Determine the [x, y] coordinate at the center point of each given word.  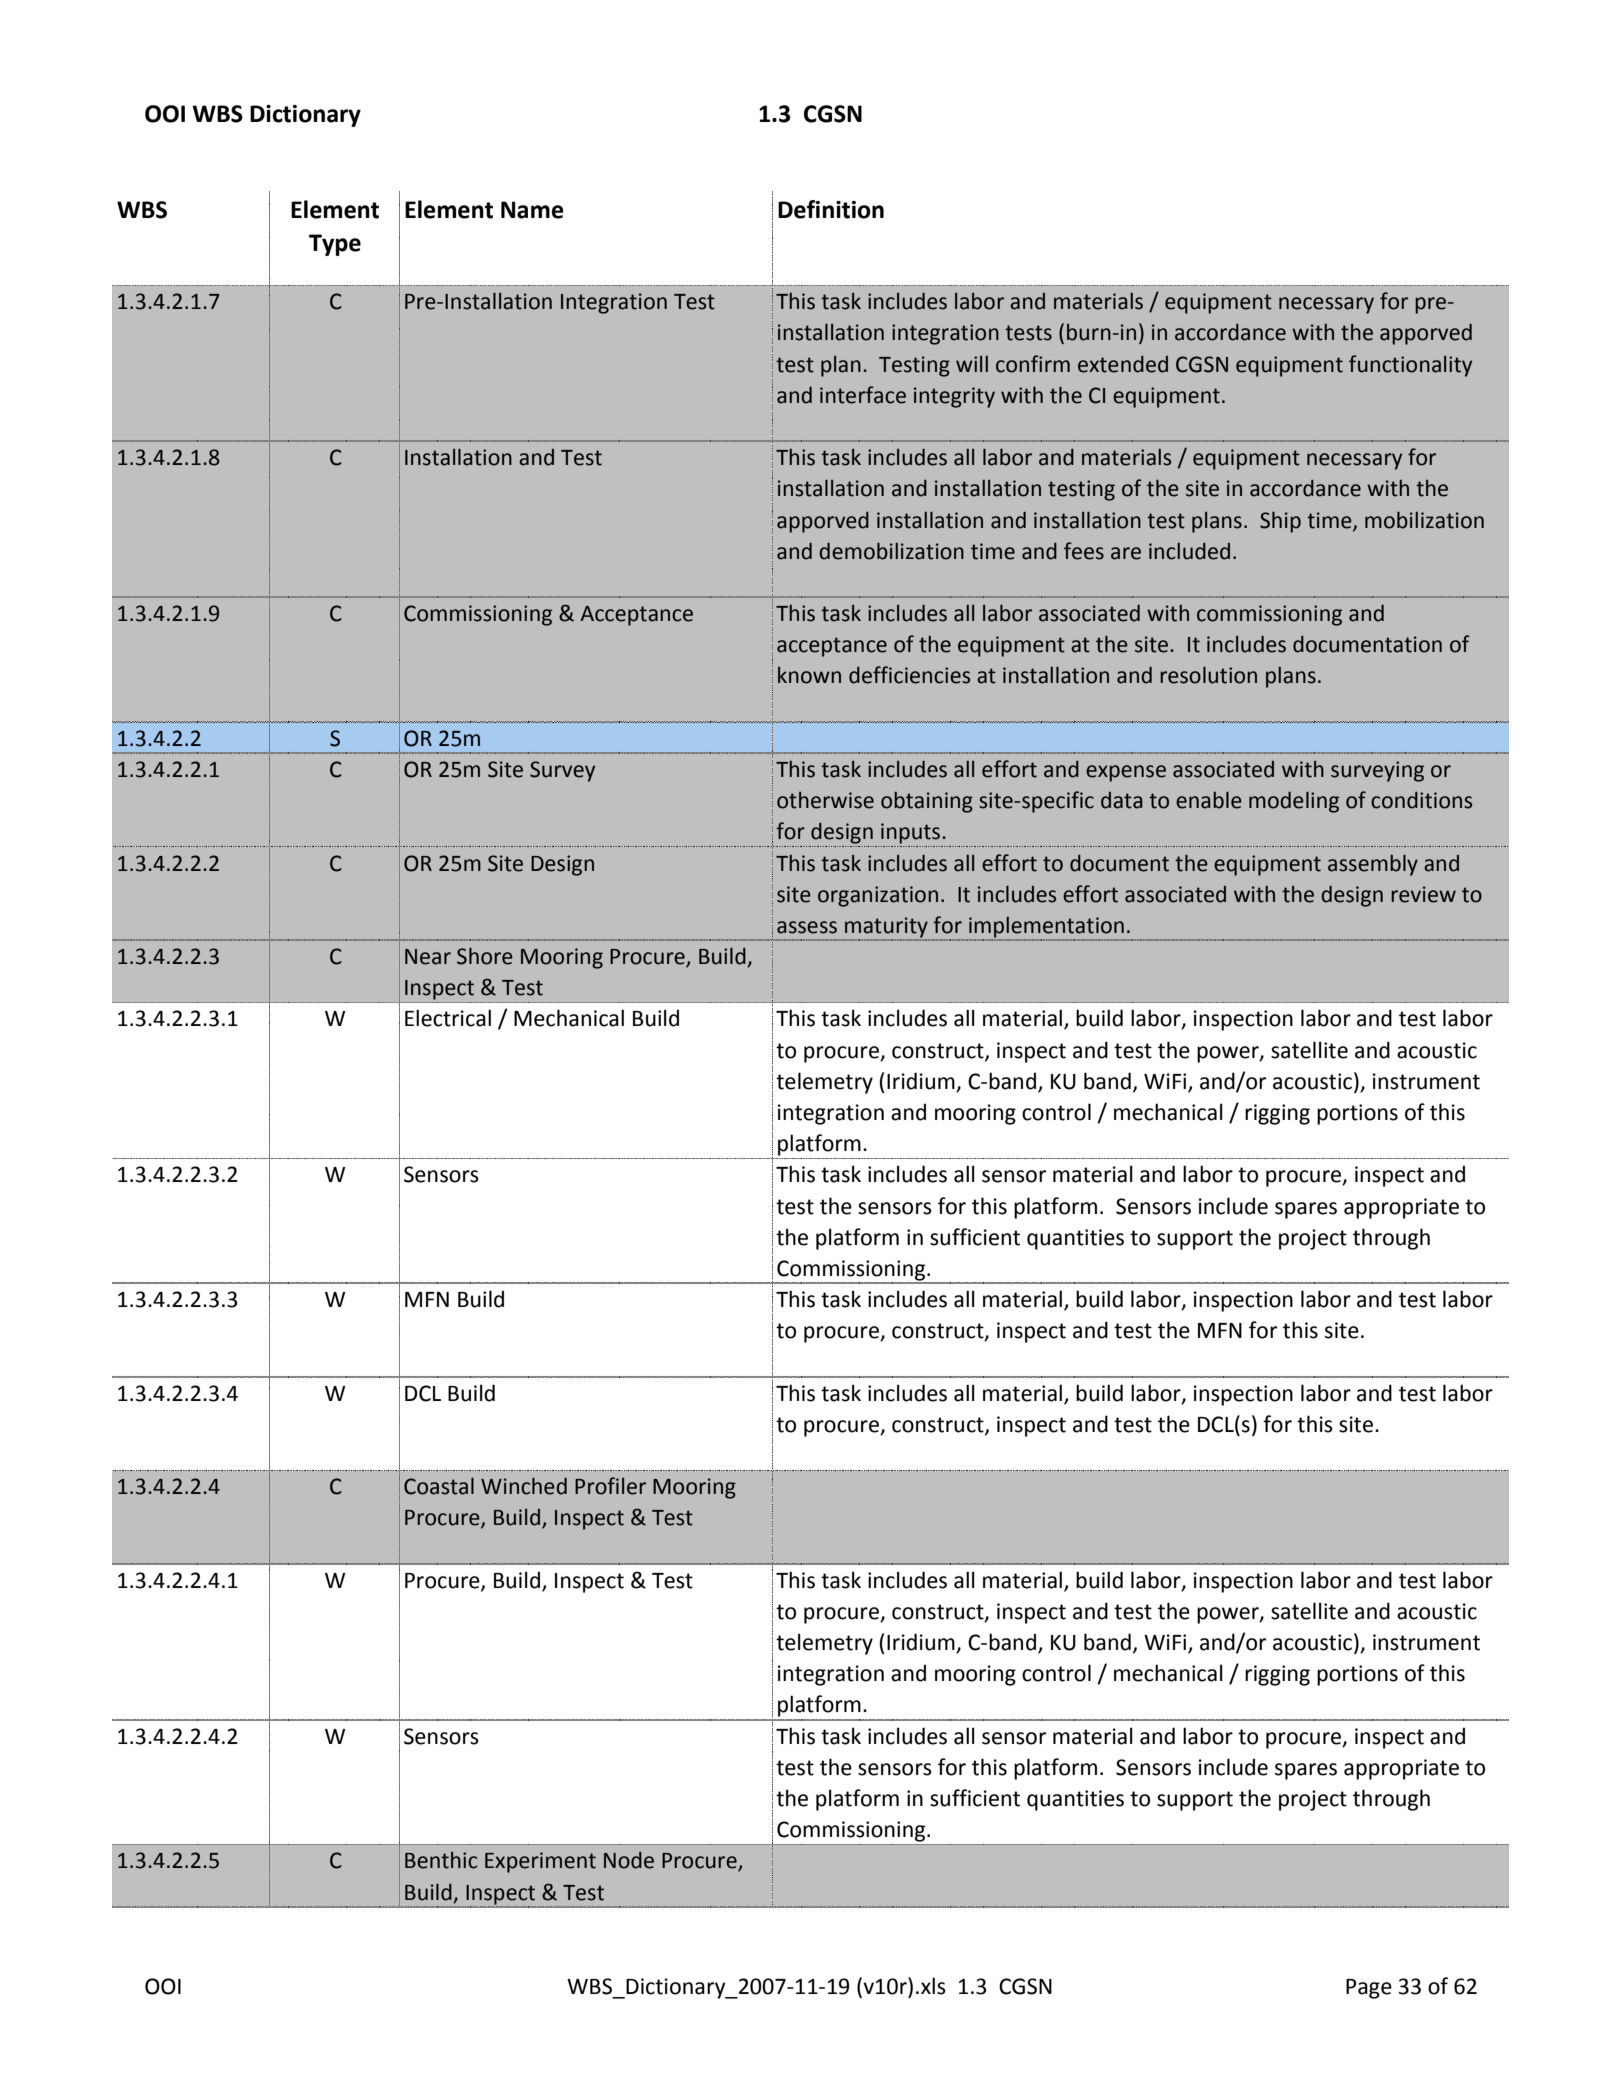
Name [532, 210]
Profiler [610, 1486]
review [1423, 894]
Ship [1280, 522]
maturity [886, 928]
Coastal [439, 1486]
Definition [831, 209]
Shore [485, 956]
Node [629, 1860]
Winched [524, 1486]
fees [1084, 551]
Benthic [441, 1860]
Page [1369, 1989]
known [809, 675]
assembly [1373, 865]
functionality [1410, 366]
